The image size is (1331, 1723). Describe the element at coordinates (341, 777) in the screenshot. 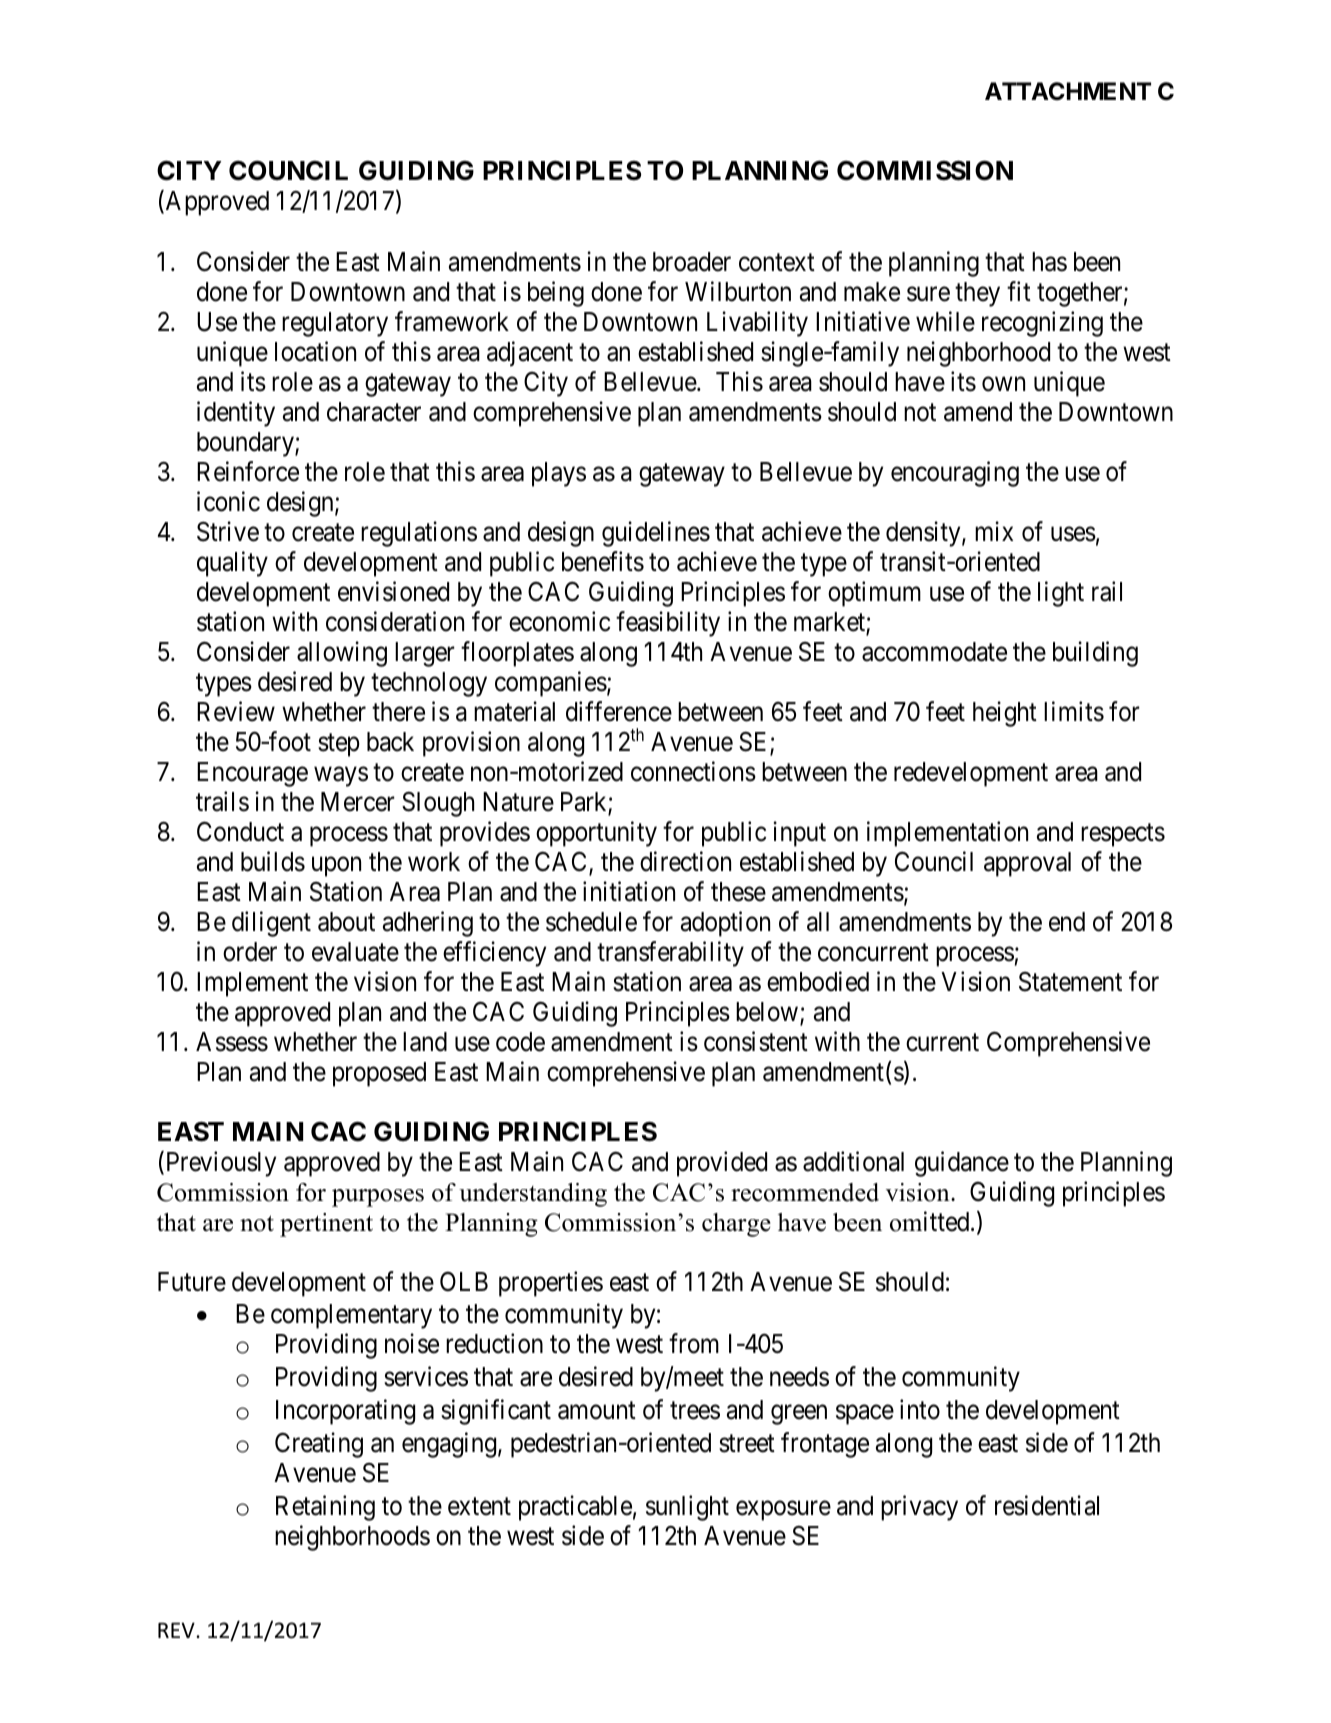

I see `ways` at that location.
